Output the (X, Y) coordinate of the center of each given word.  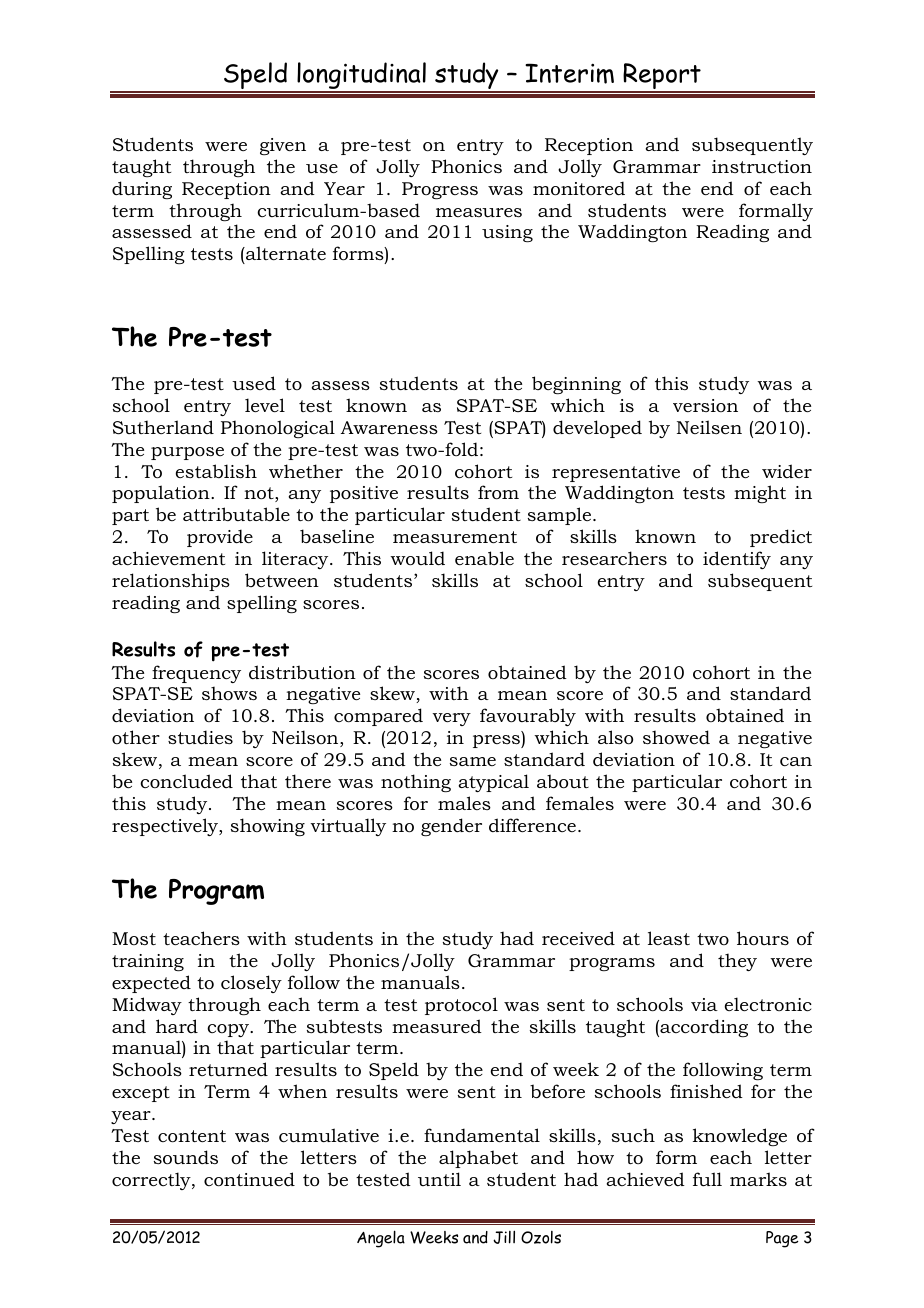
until (439, 1179)
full (707, 1179)
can (796, 762)
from (498, 492)
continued (249, 1179)
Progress (440, 190)
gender (451, 827)
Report (662, 77)
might (760, 494)
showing (268, 827)
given (283, 146)
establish (216, 471)
